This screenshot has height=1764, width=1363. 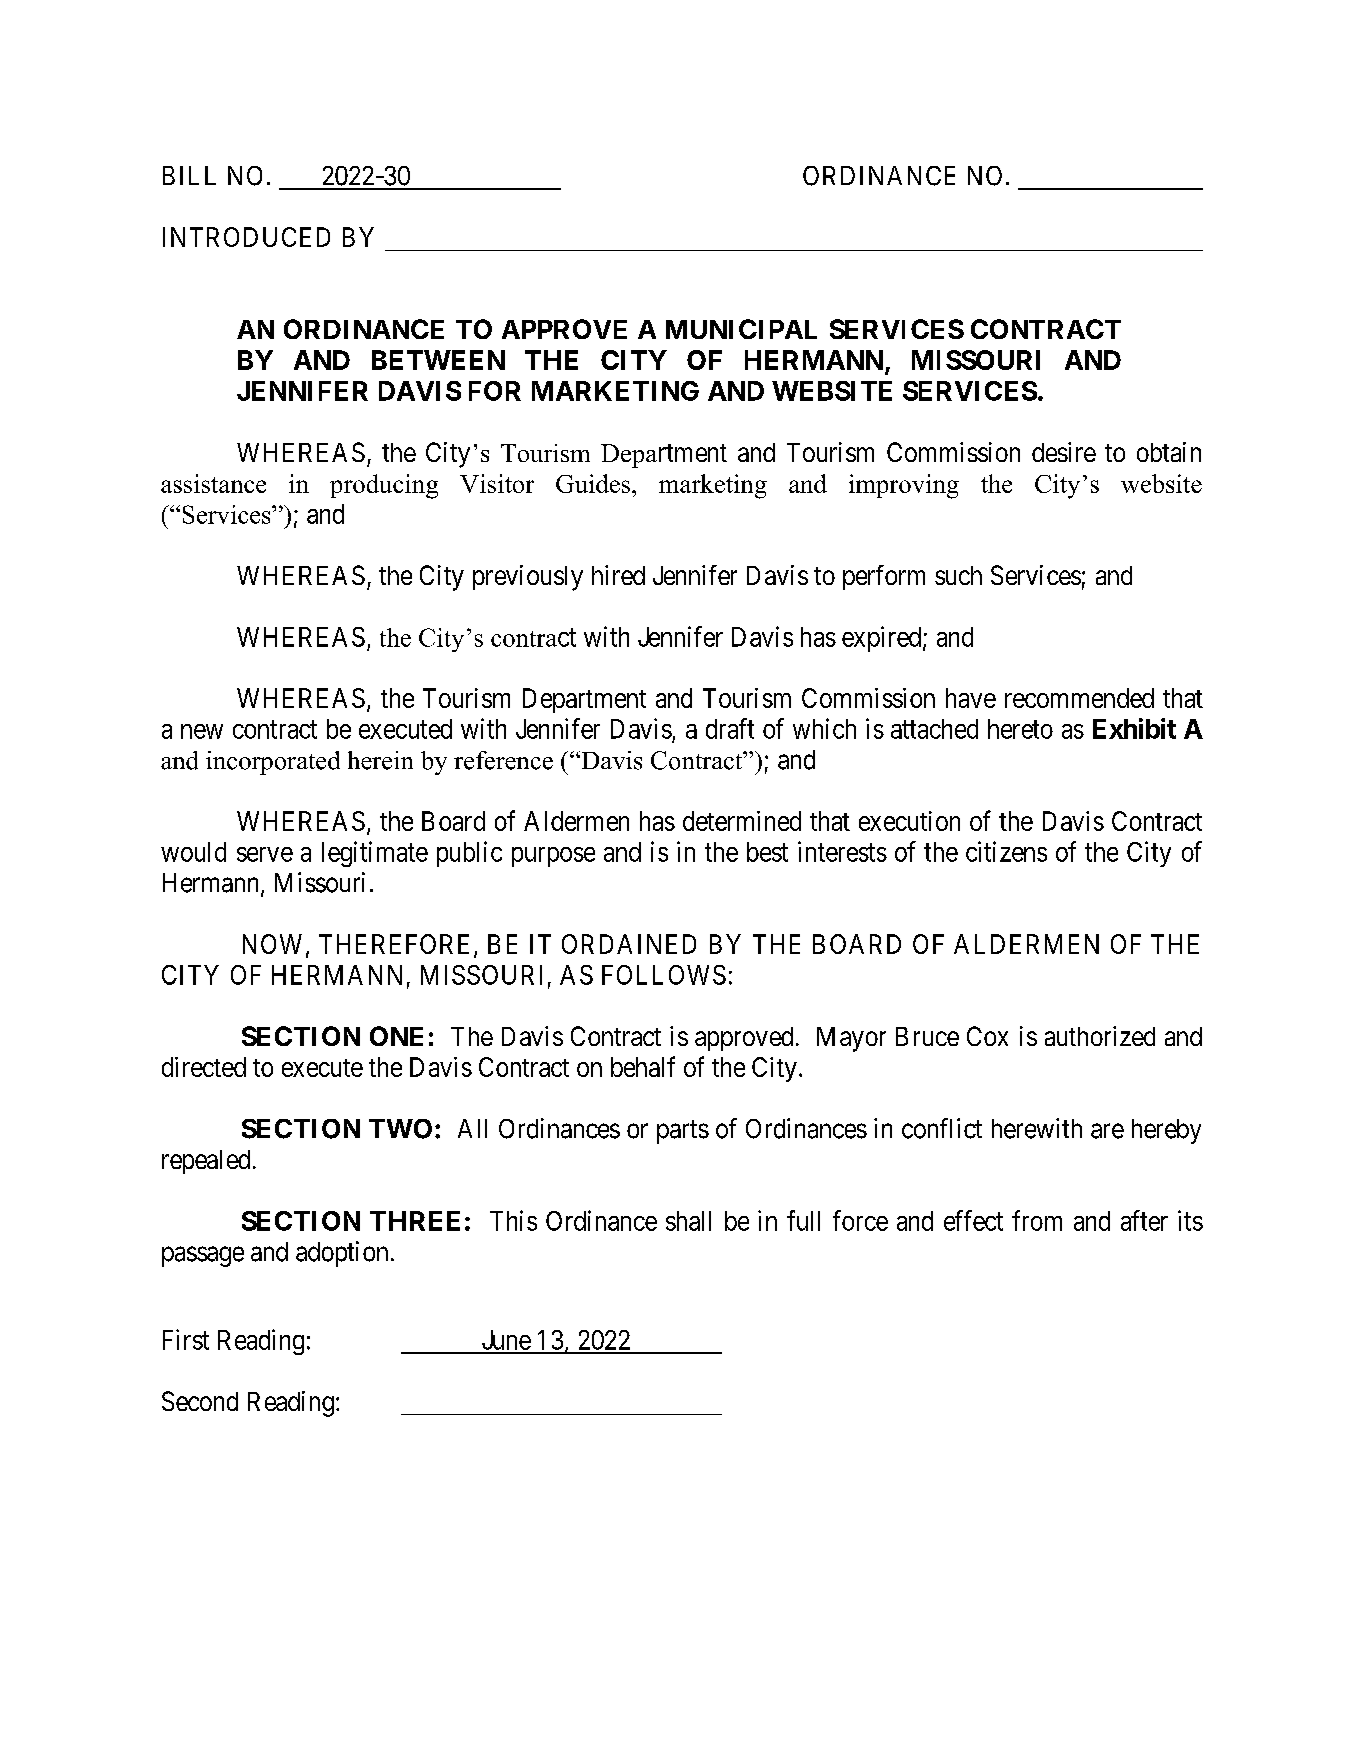 I want to click on from, so click(x=1037, y=1220).
